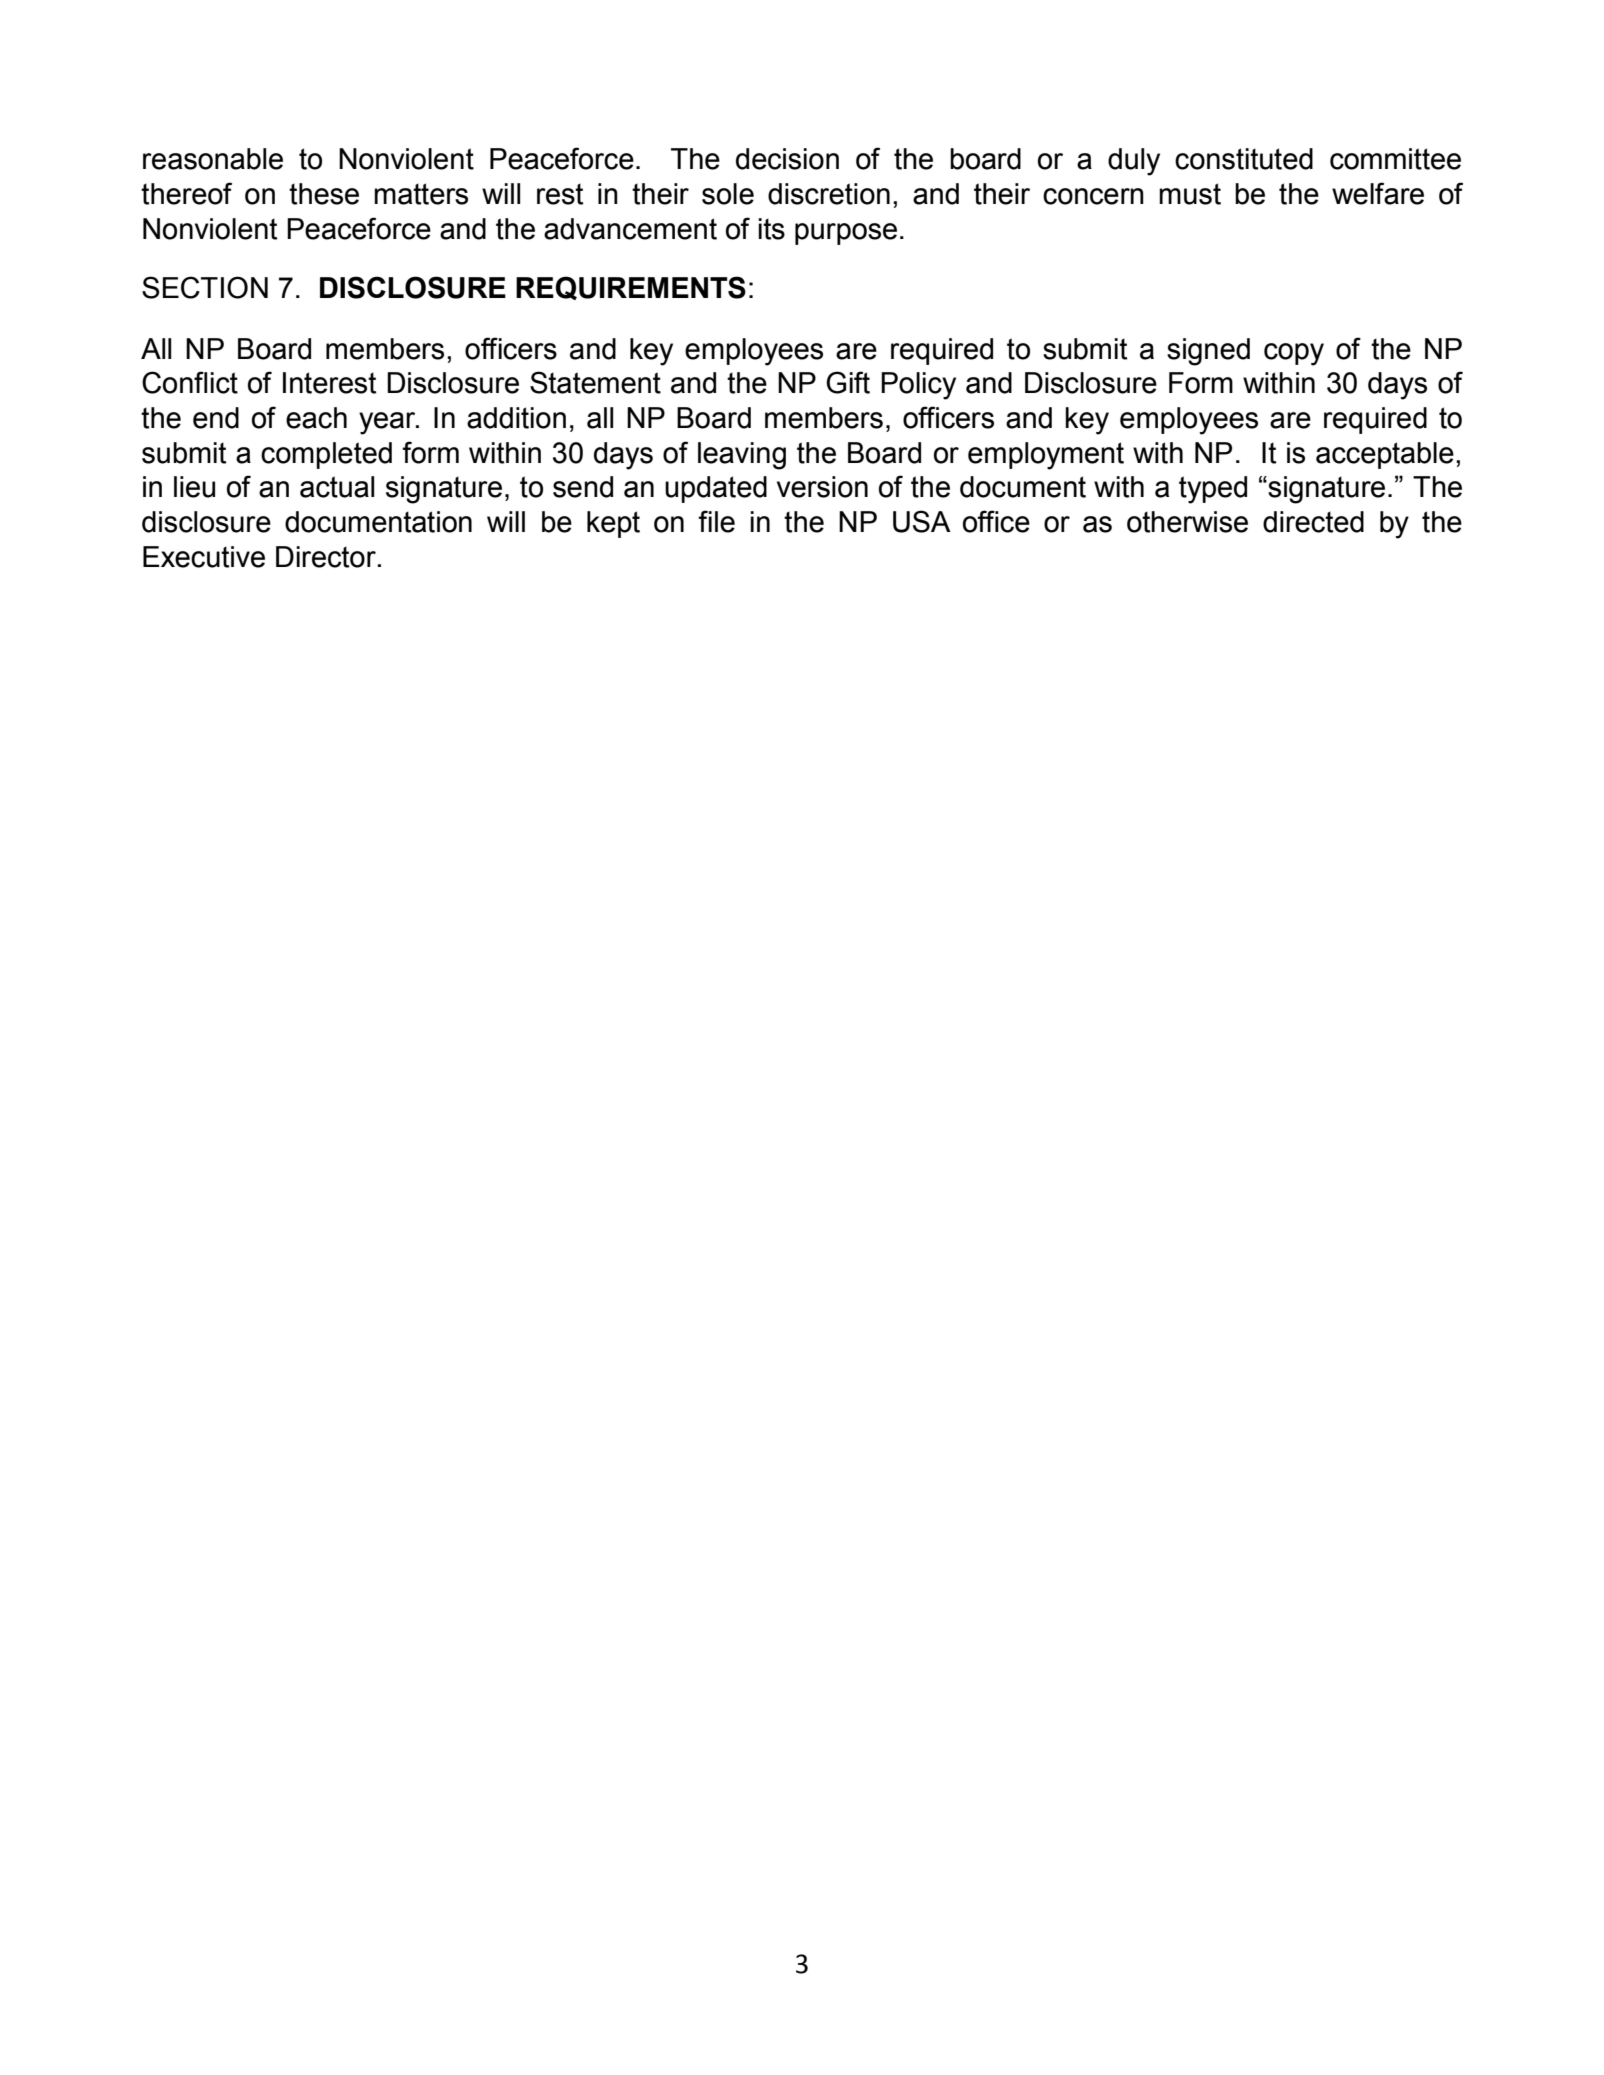  Describe the element at coordinates (213, 159) in the screenshot. I see `reasonable` at that location.
